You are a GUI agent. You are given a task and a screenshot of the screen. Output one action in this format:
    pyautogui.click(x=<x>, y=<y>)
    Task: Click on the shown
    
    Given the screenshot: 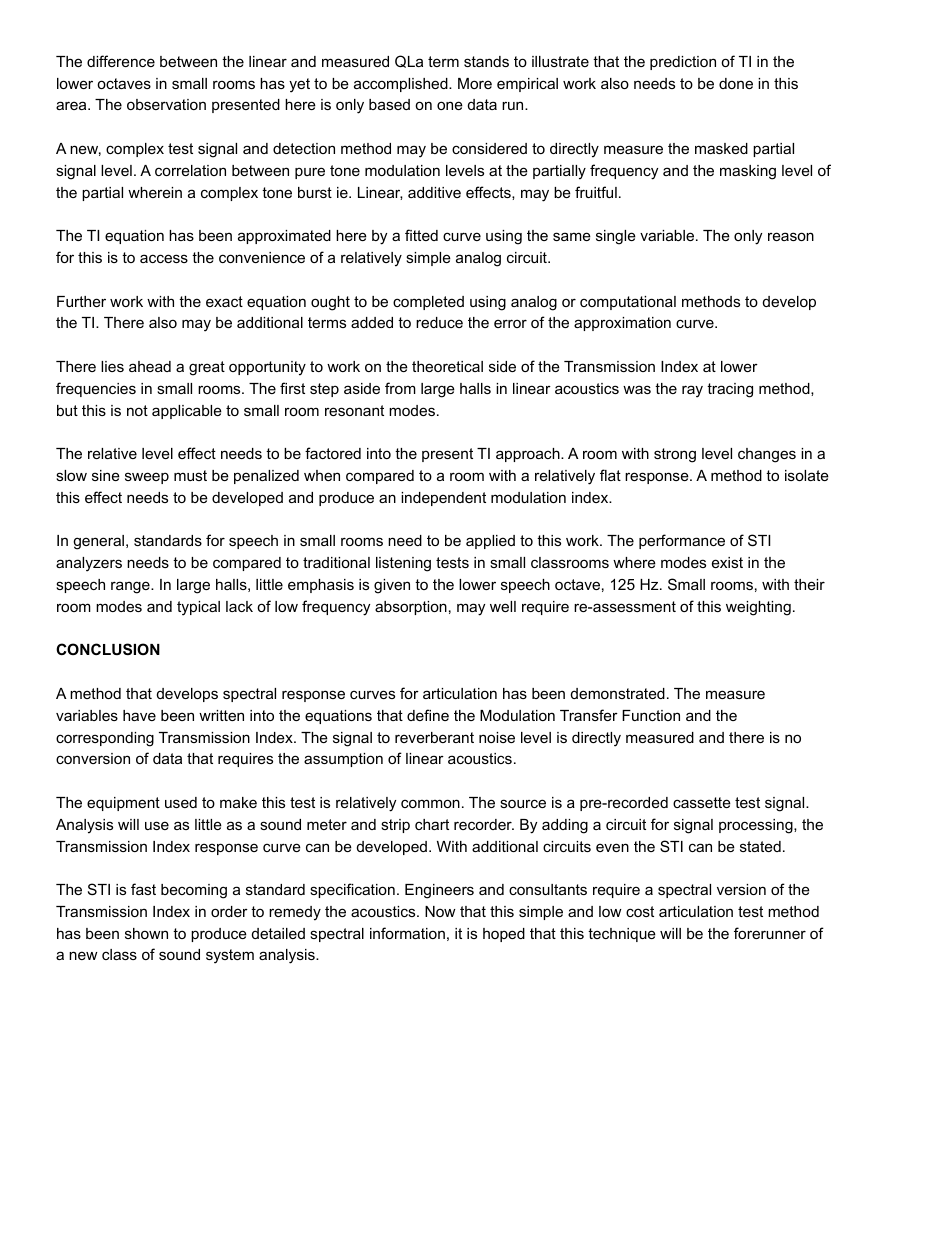 What is the action you would take?
    pyautogui.click(x=146, y=933)
